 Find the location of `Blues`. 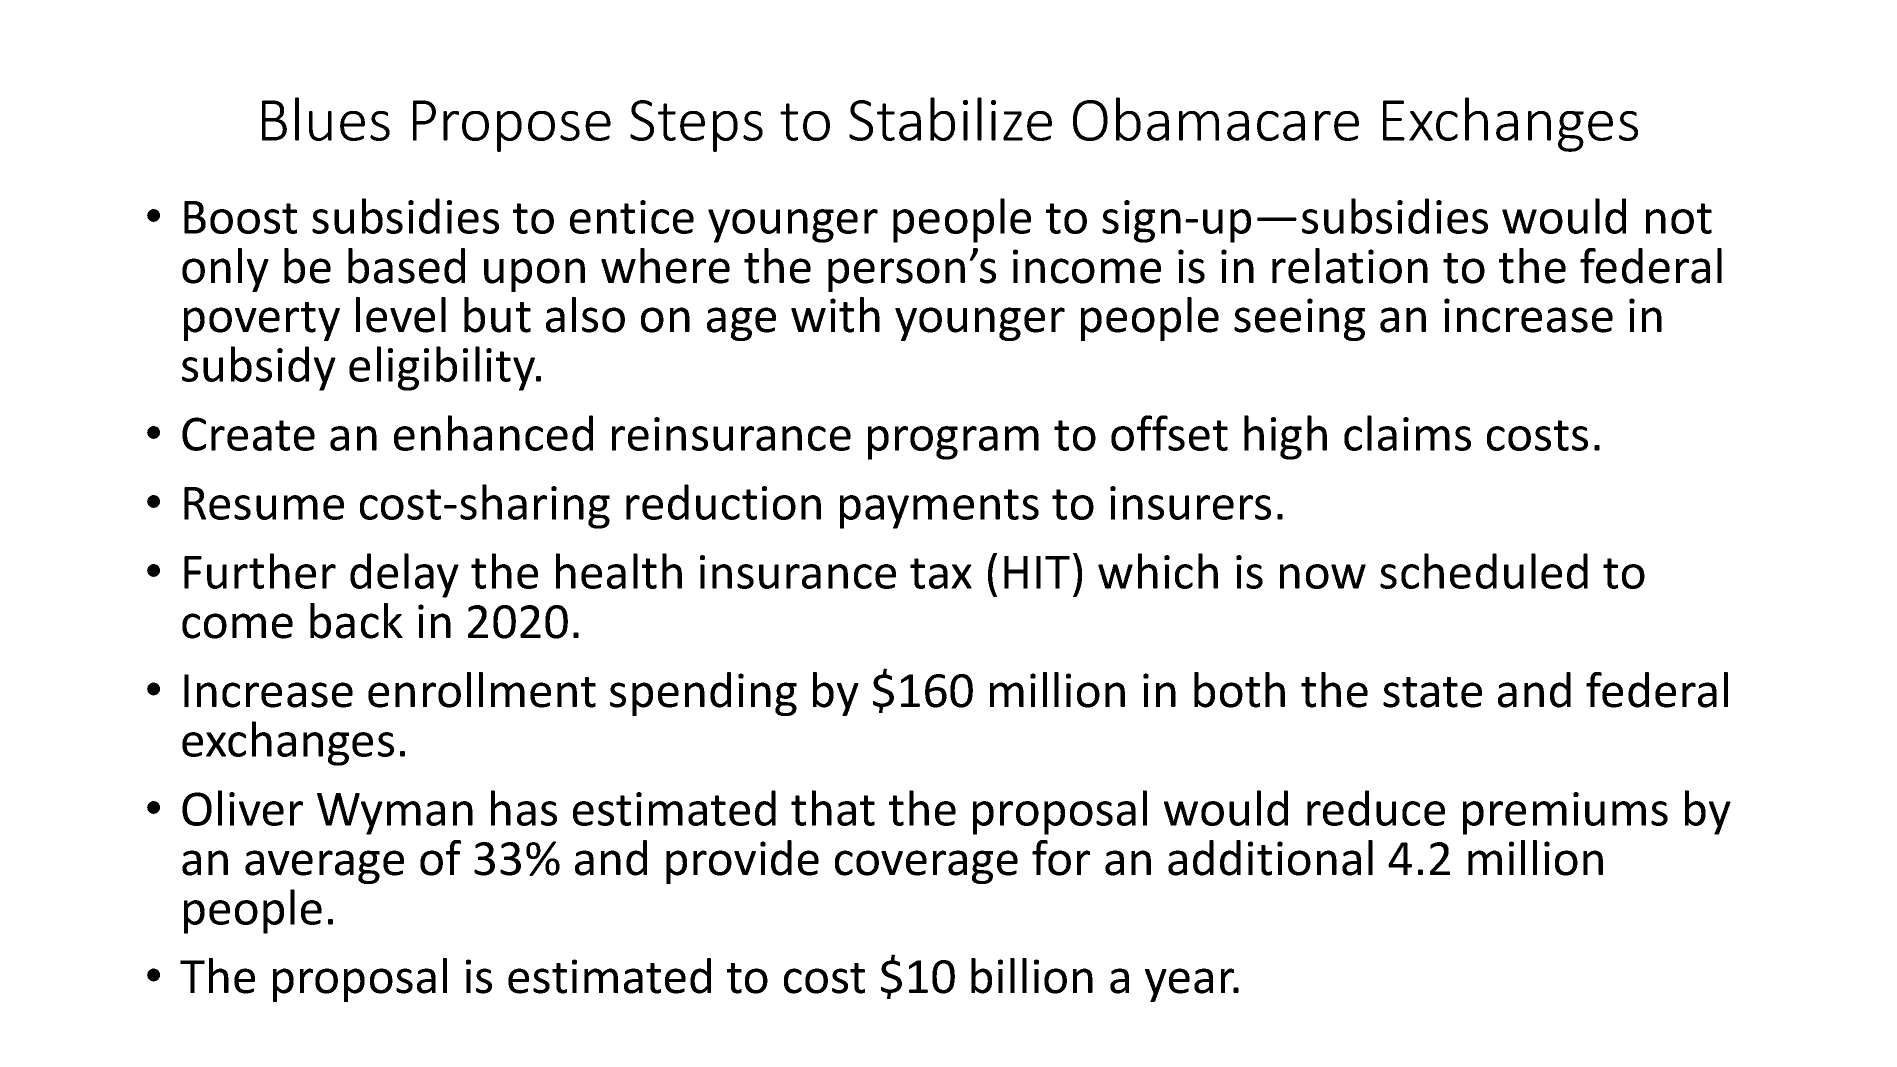

Blues is located at coordinates (326, 119).
